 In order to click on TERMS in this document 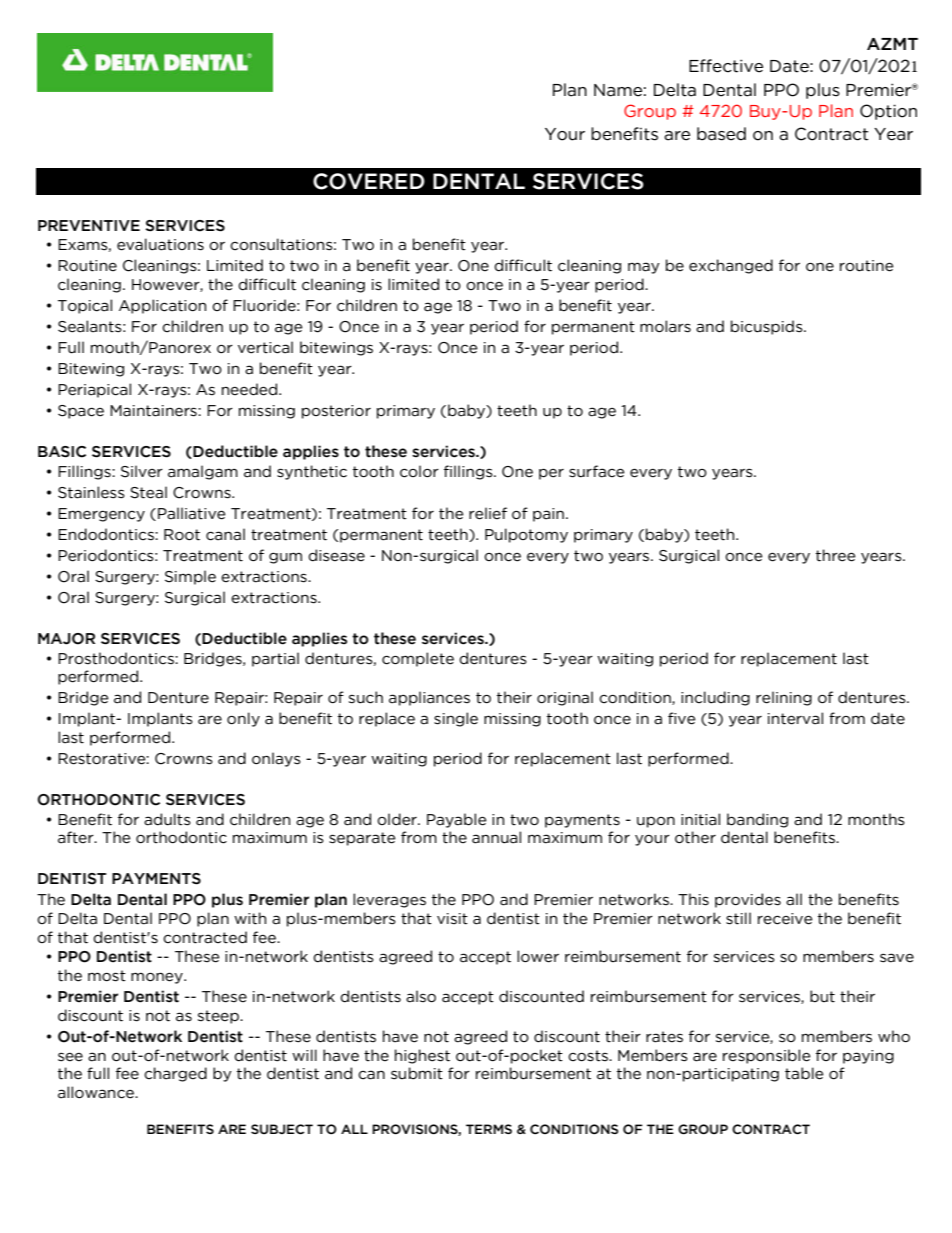, I will do `click(489, 1129)`.
